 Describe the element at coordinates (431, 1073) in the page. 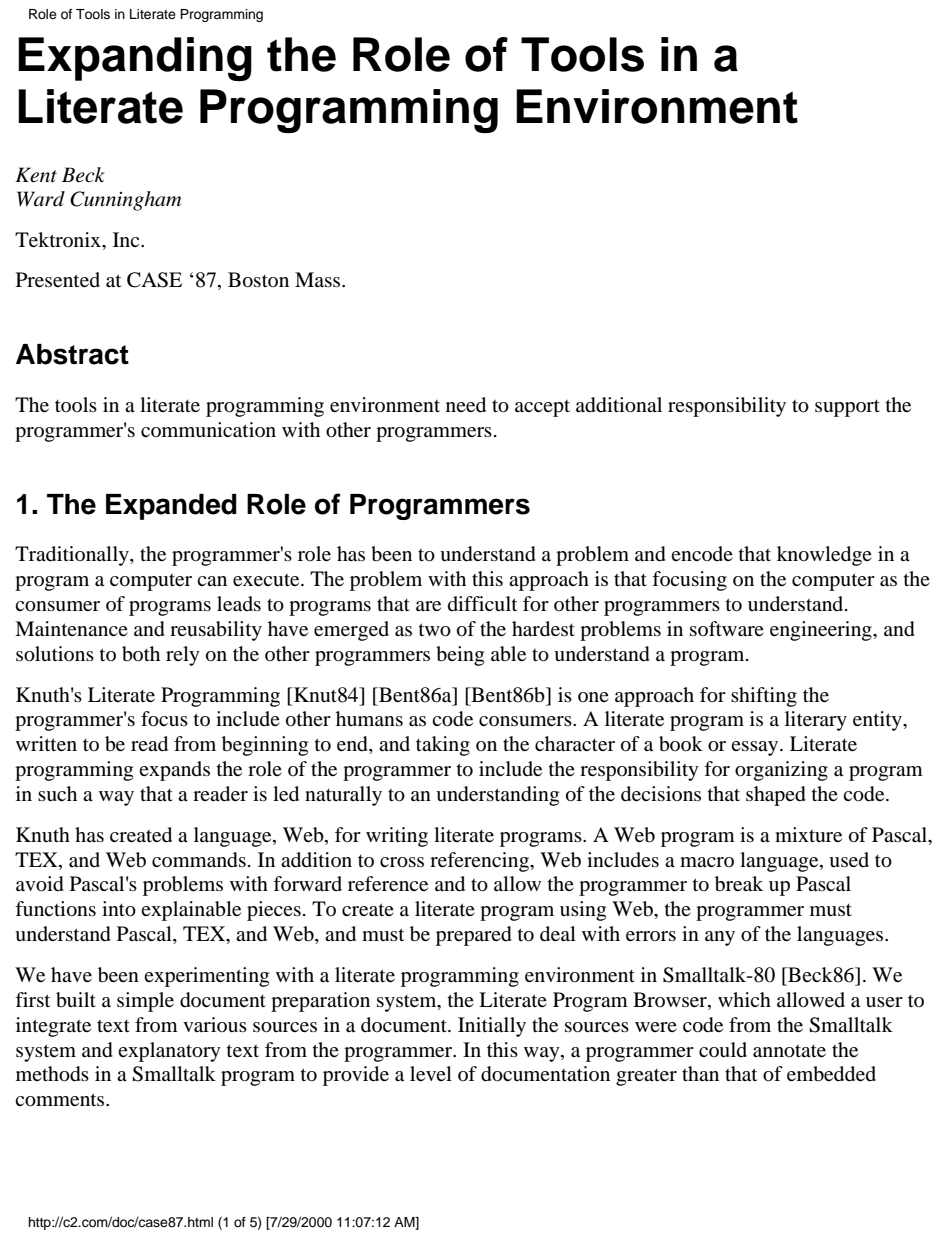

I see `level` at that location.
